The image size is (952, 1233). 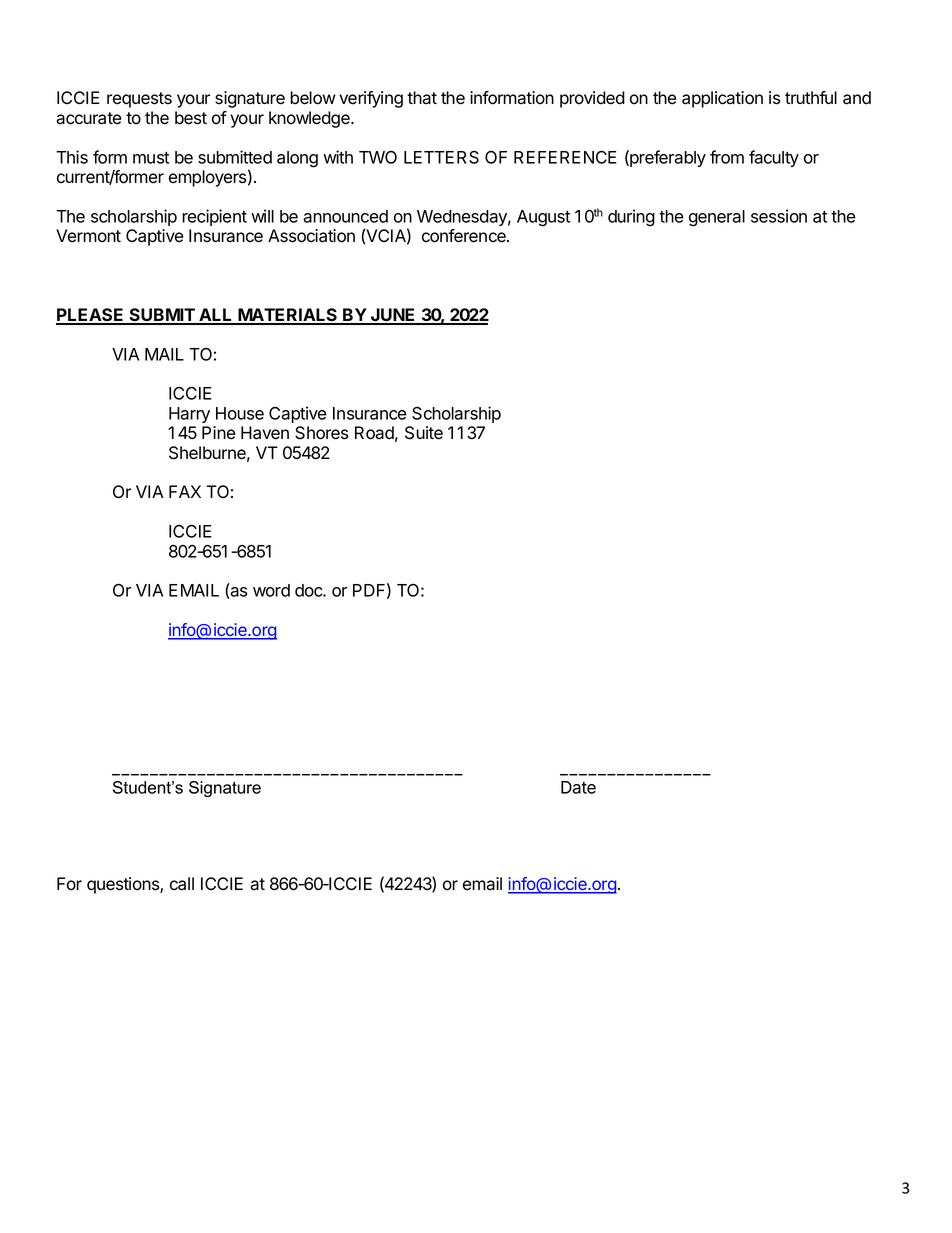 What do you see at coordinates (185, 491) in the screenshot?
I see `FAX` at bounding box center [185, 491].
